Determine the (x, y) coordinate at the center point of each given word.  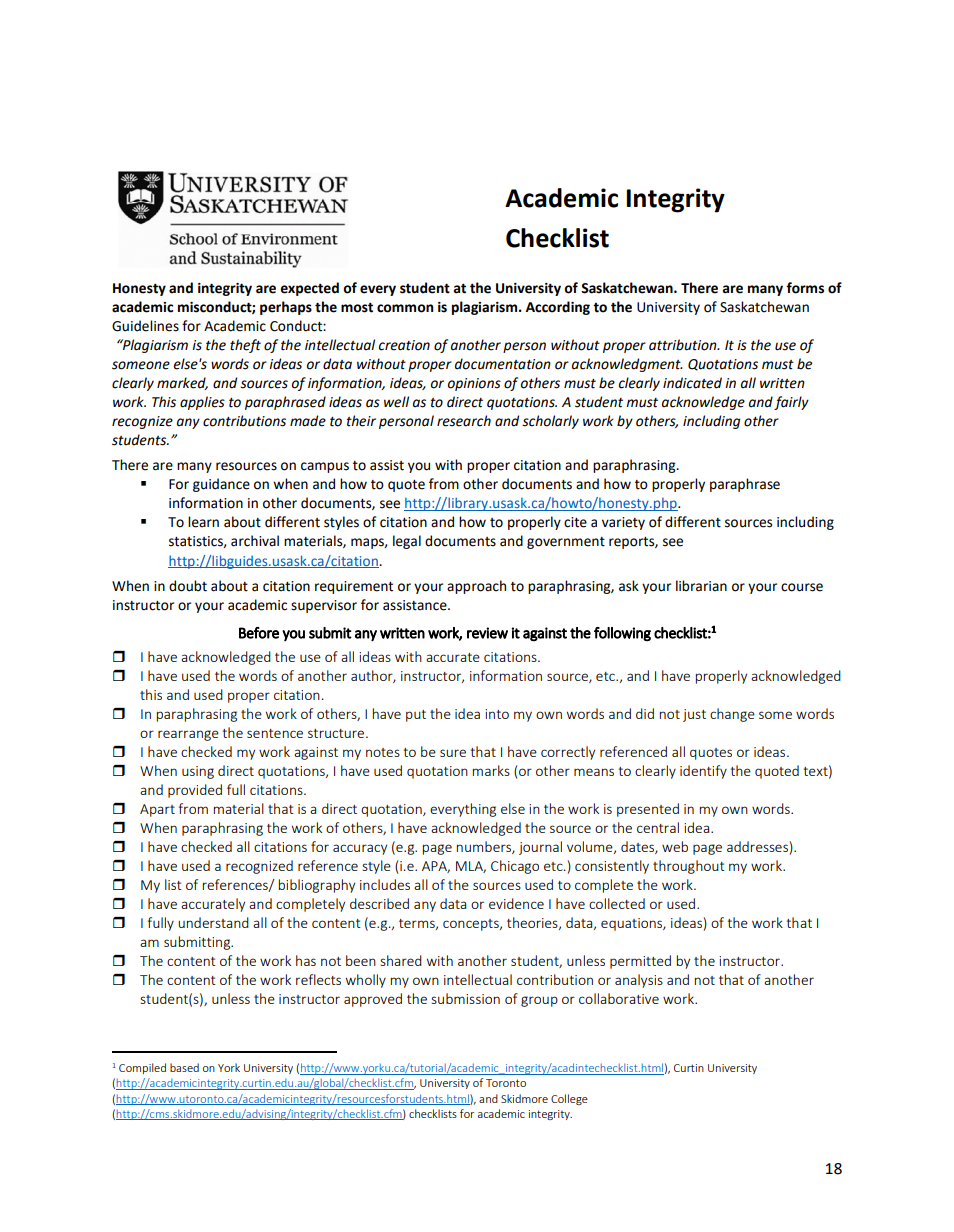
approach (476, 587)
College (569, 1099)
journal (540, 848)
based (184, 1067)
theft (245, 346)
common (405, 308)
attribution (684, 345)
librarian (701, 586)
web (675, 846)
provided (195, 791)
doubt (188, 586)
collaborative (619, 998)
